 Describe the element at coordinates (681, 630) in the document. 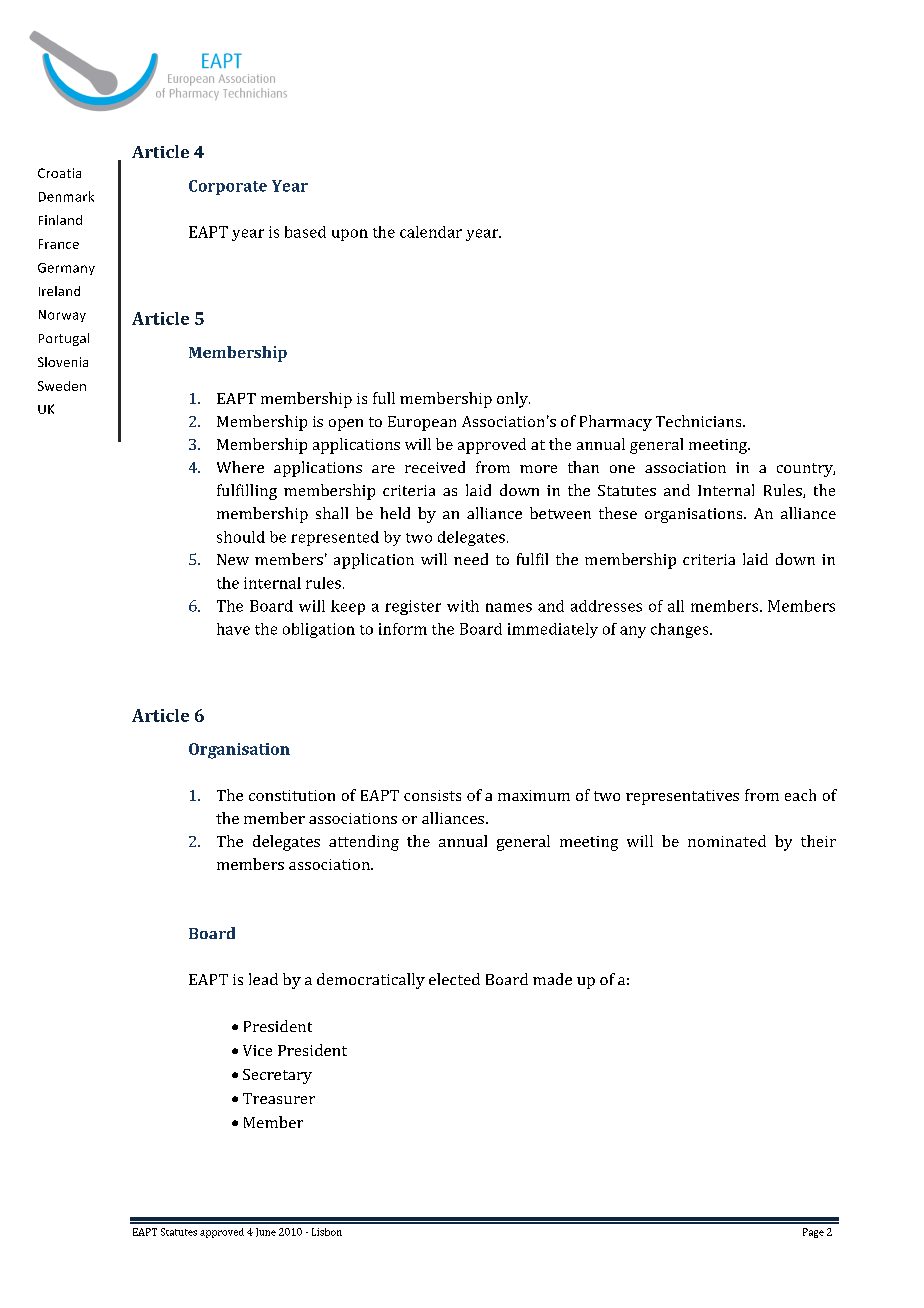

I see `changes` at that location.
